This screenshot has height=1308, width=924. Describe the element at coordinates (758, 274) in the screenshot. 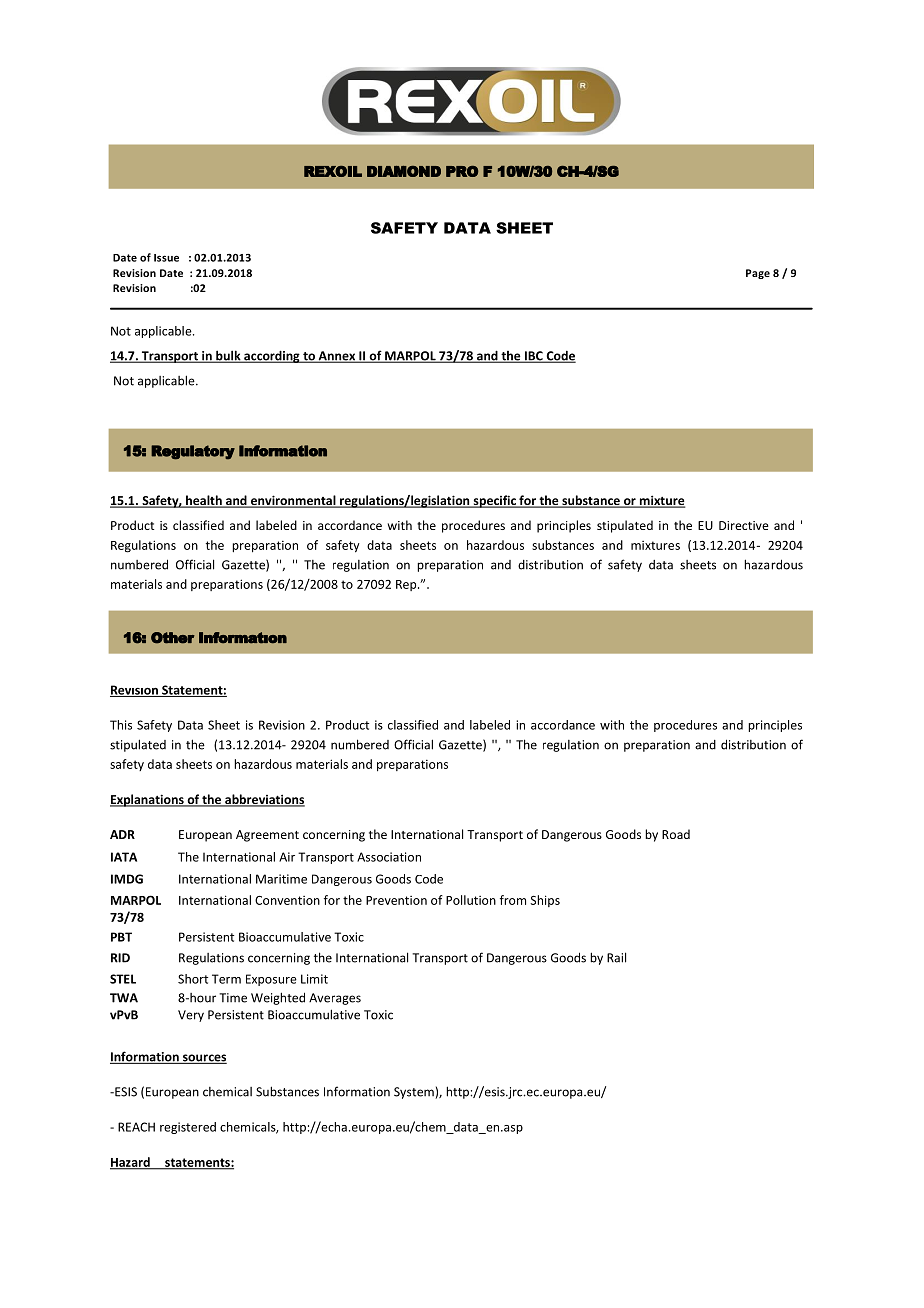

I see `Page` at that location.
